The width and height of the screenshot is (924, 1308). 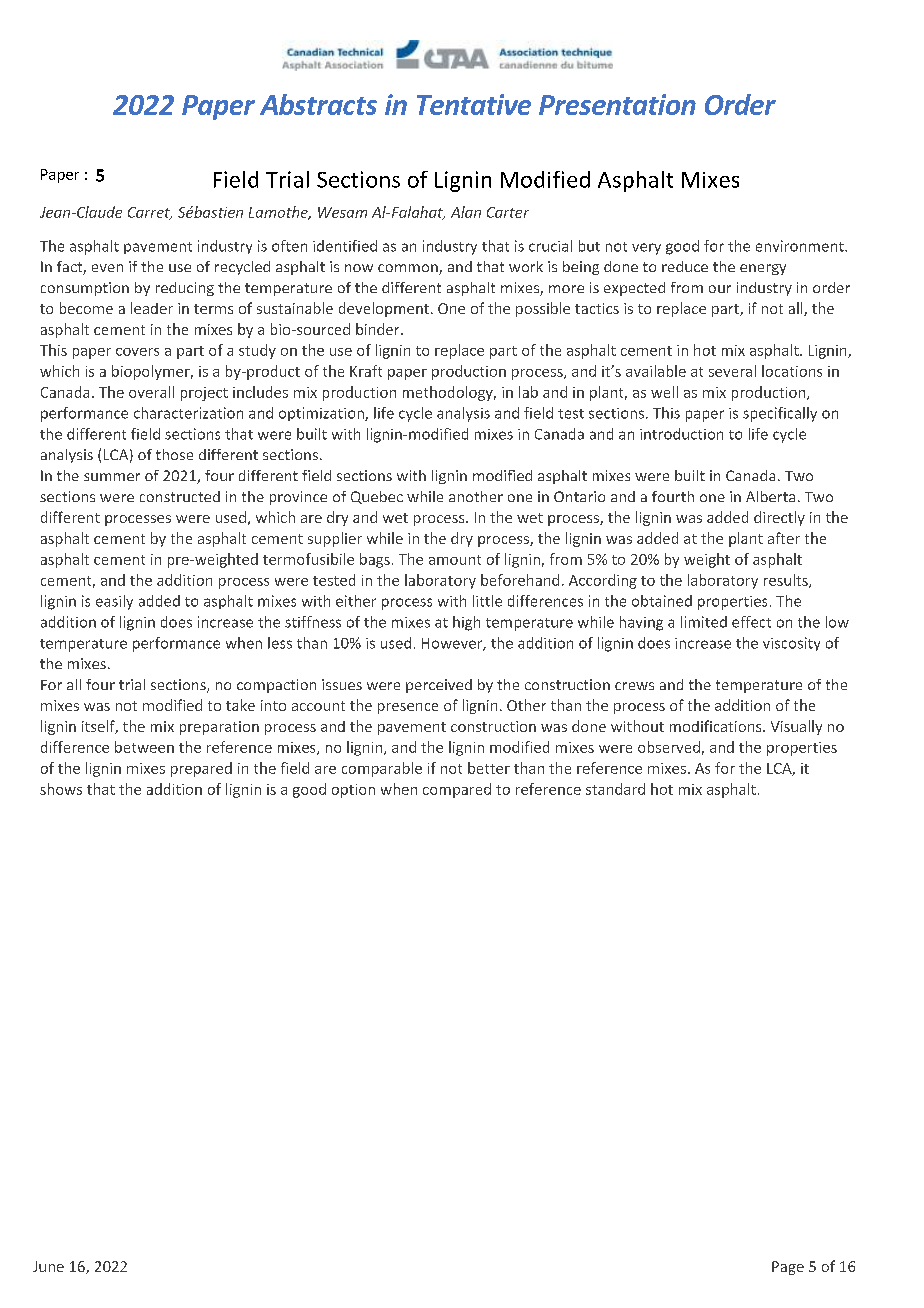 What do you see at coordinates (439, 686) in the screenshot?
I see `perceived` at bounding box center [439, 686].
